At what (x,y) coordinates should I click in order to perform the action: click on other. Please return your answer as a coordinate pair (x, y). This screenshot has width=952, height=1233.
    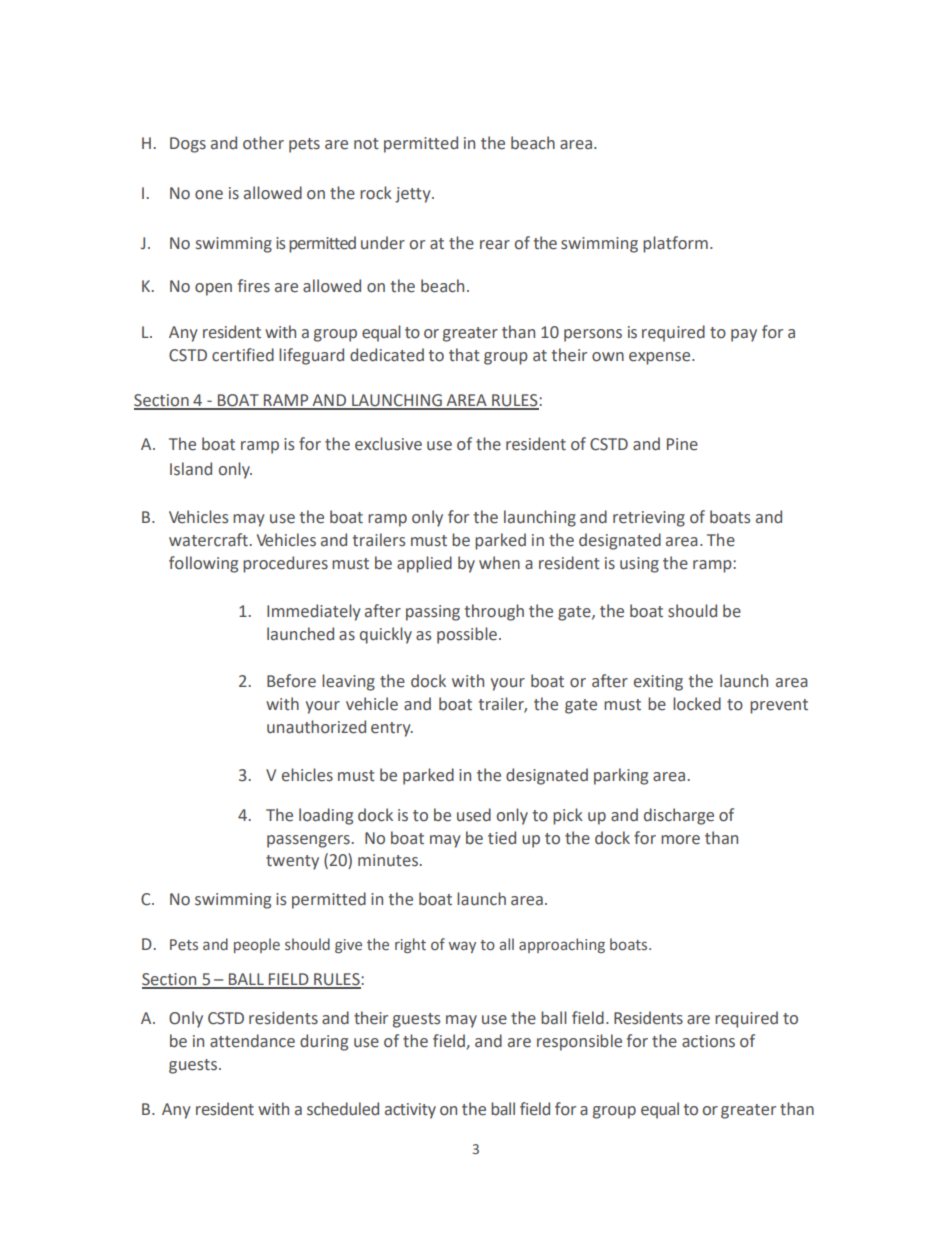
    Looking at the image, I should click on (263, 143).
